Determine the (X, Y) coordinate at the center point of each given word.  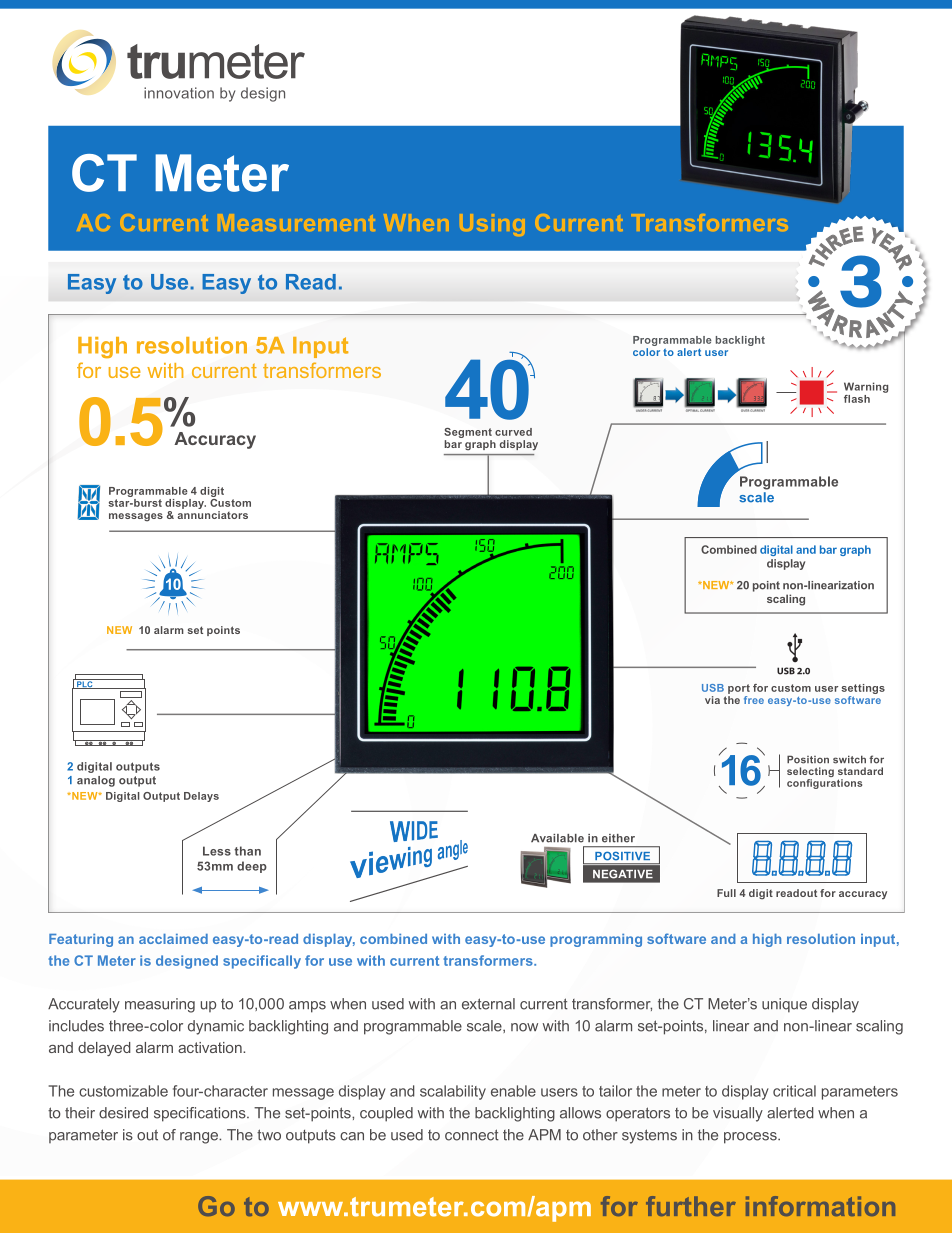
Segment (468, 433)
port (739, 689)
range (200, 1138)
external (488, 1004)
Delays (201, 797)
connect (472, 1135)
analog (96, 781)
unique (784, 1005)
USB (713, 688)
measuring (160, 1005)
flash (857, 399)
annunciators (212, 515)
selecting (810, 773)
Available (557, 838)
